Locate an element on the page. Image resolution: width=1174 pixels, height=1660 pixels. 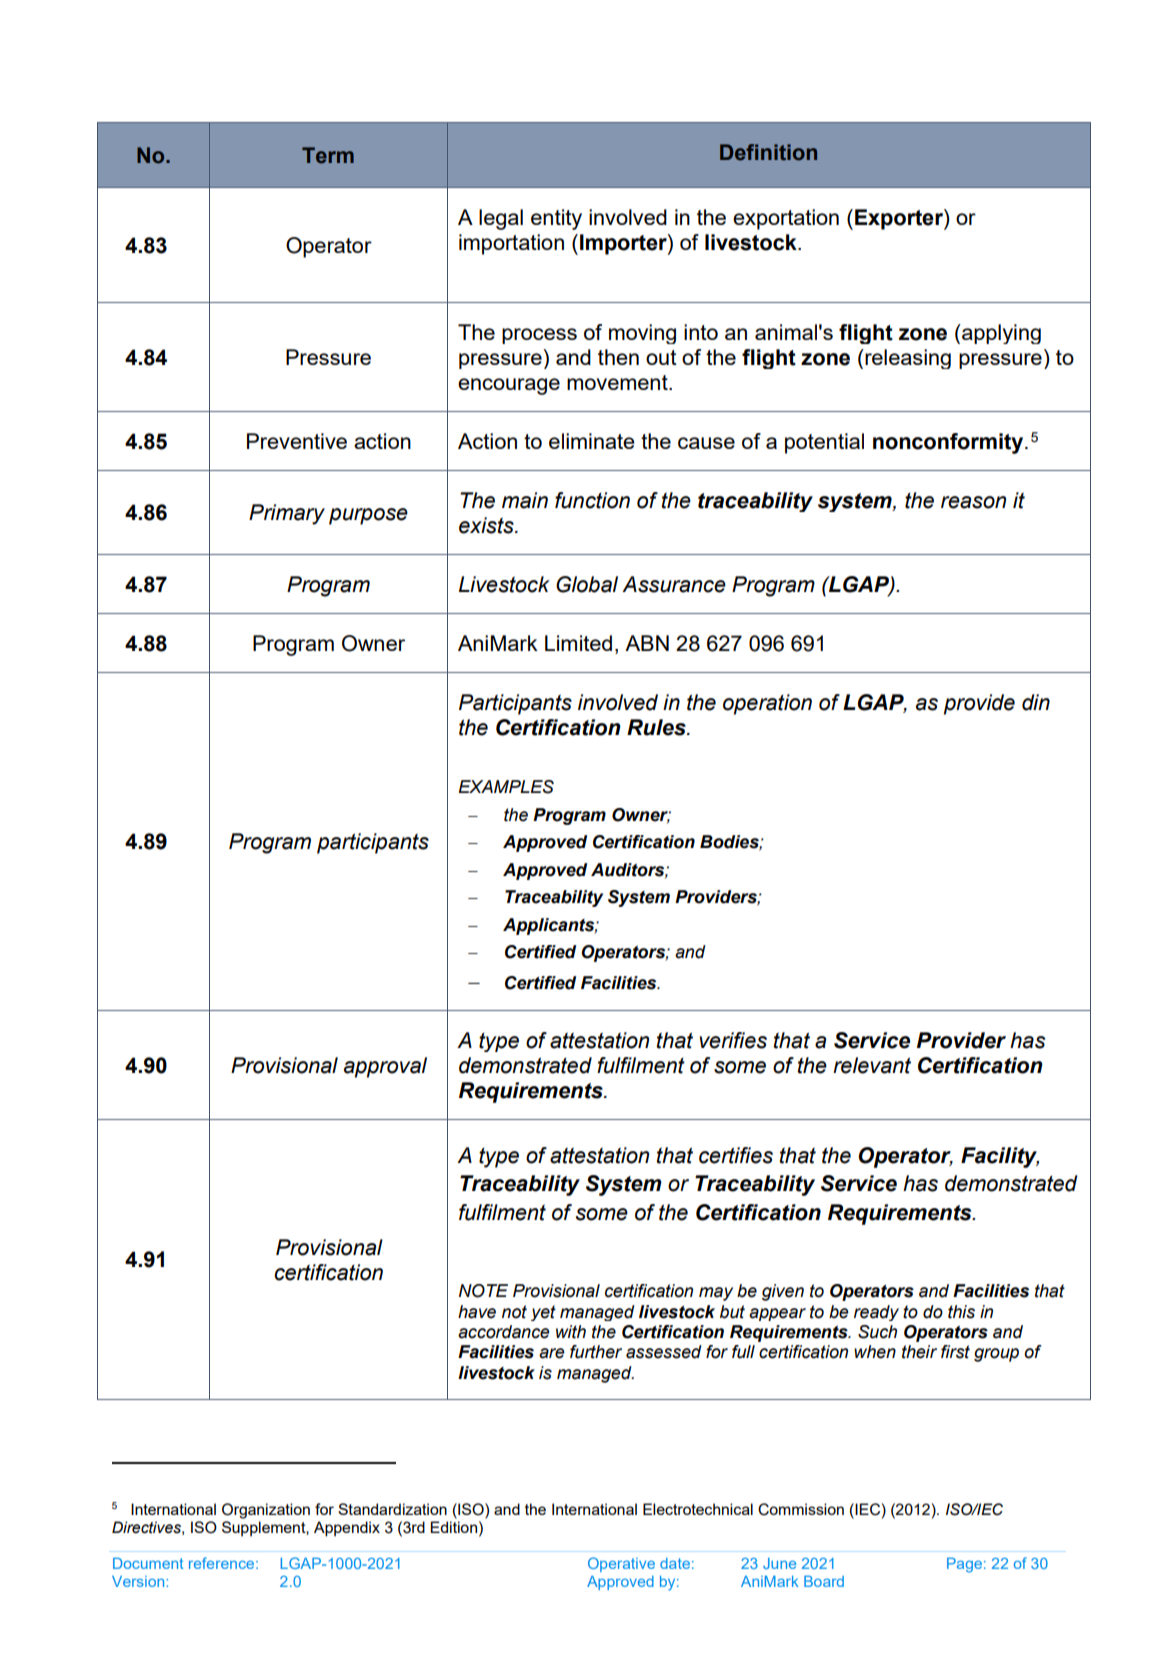
verifies is located at coordinates (733, 1040).
